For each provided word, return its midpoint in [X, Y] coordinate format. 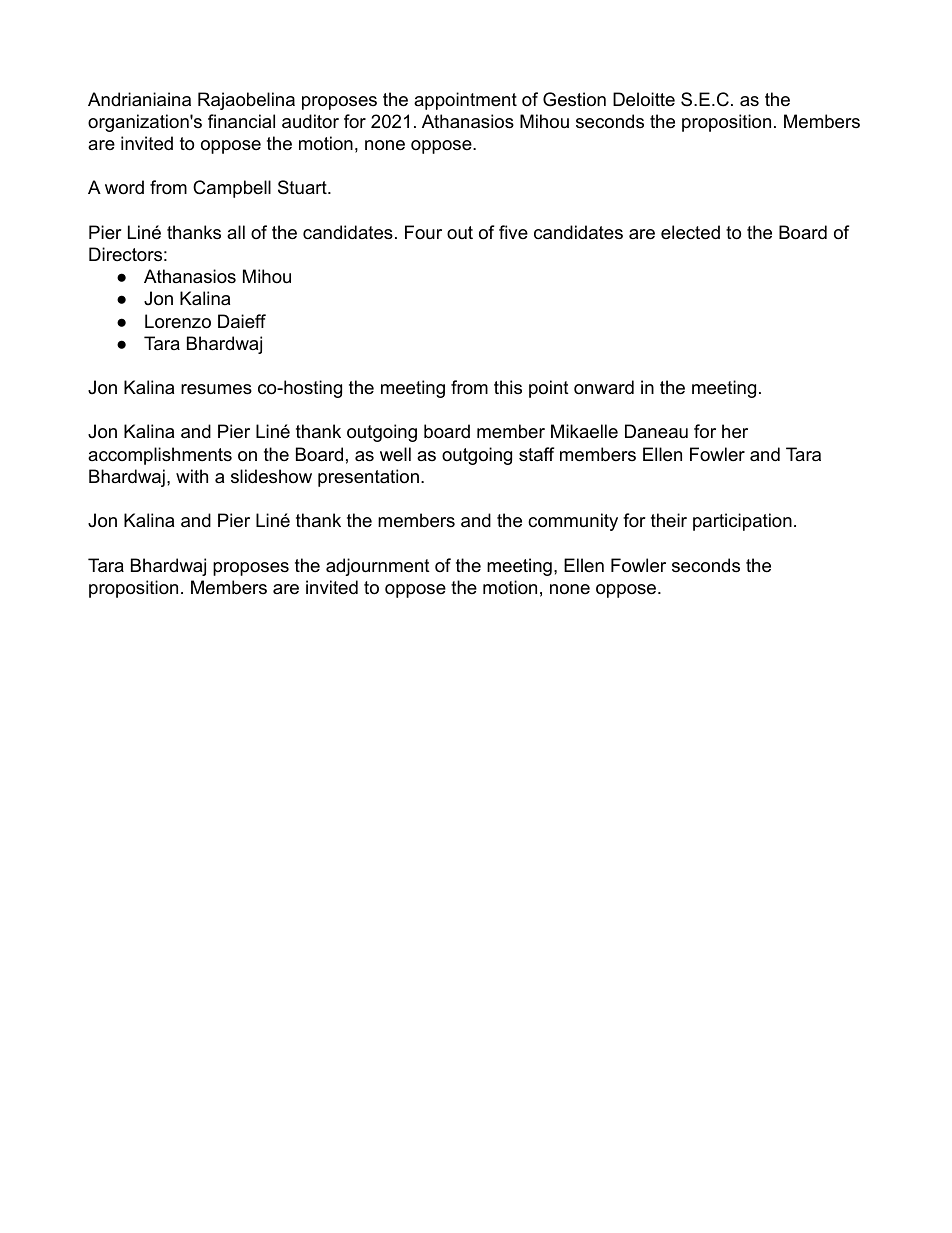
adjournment [378, 567]
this [508, 387]
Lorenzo [178, 321]
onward [604, 387]
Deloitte [644, 99]
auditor [310, 121]
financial [241, 121]
